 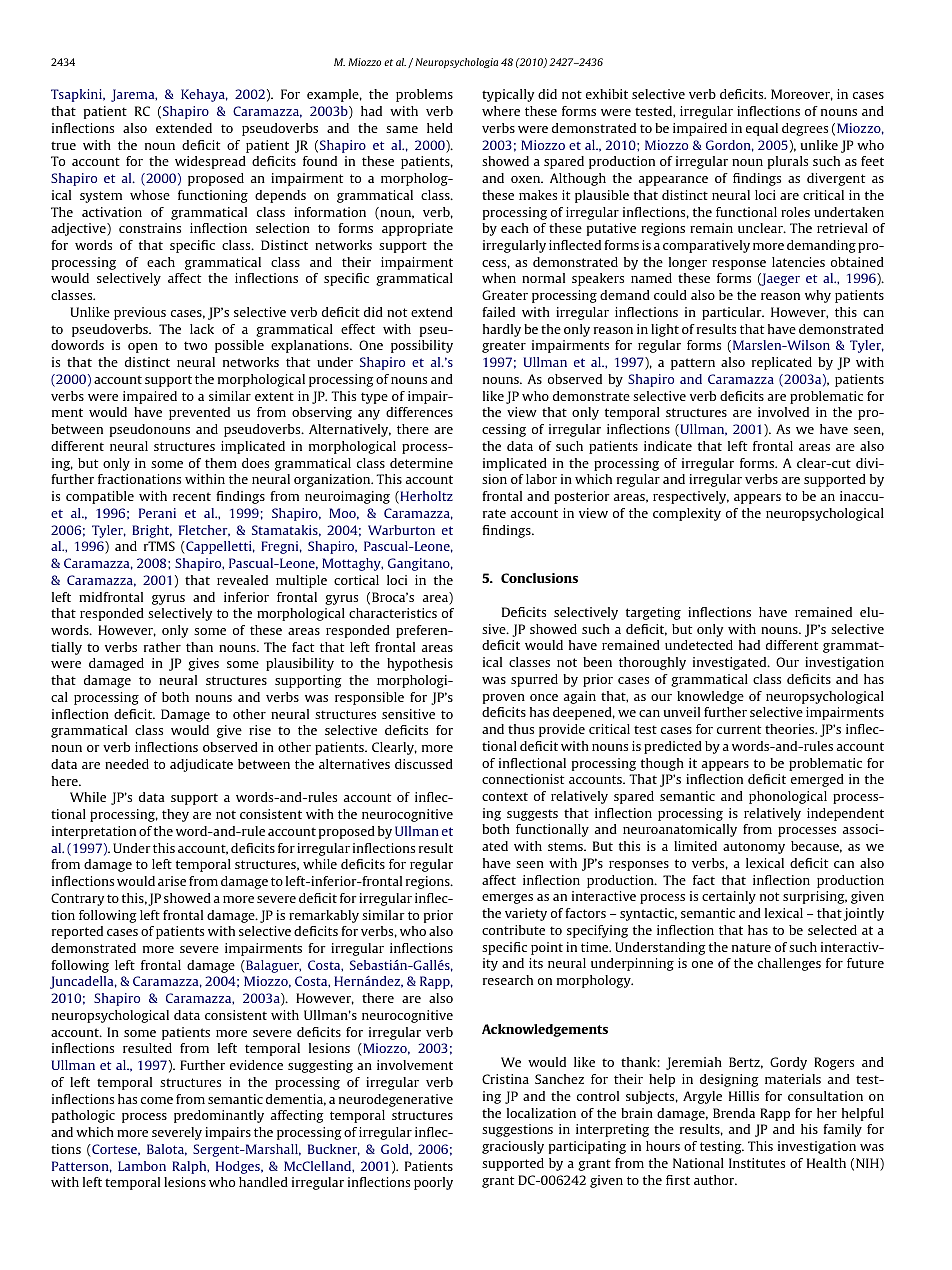 I want to click on equal, so click(x=762, y=129).
